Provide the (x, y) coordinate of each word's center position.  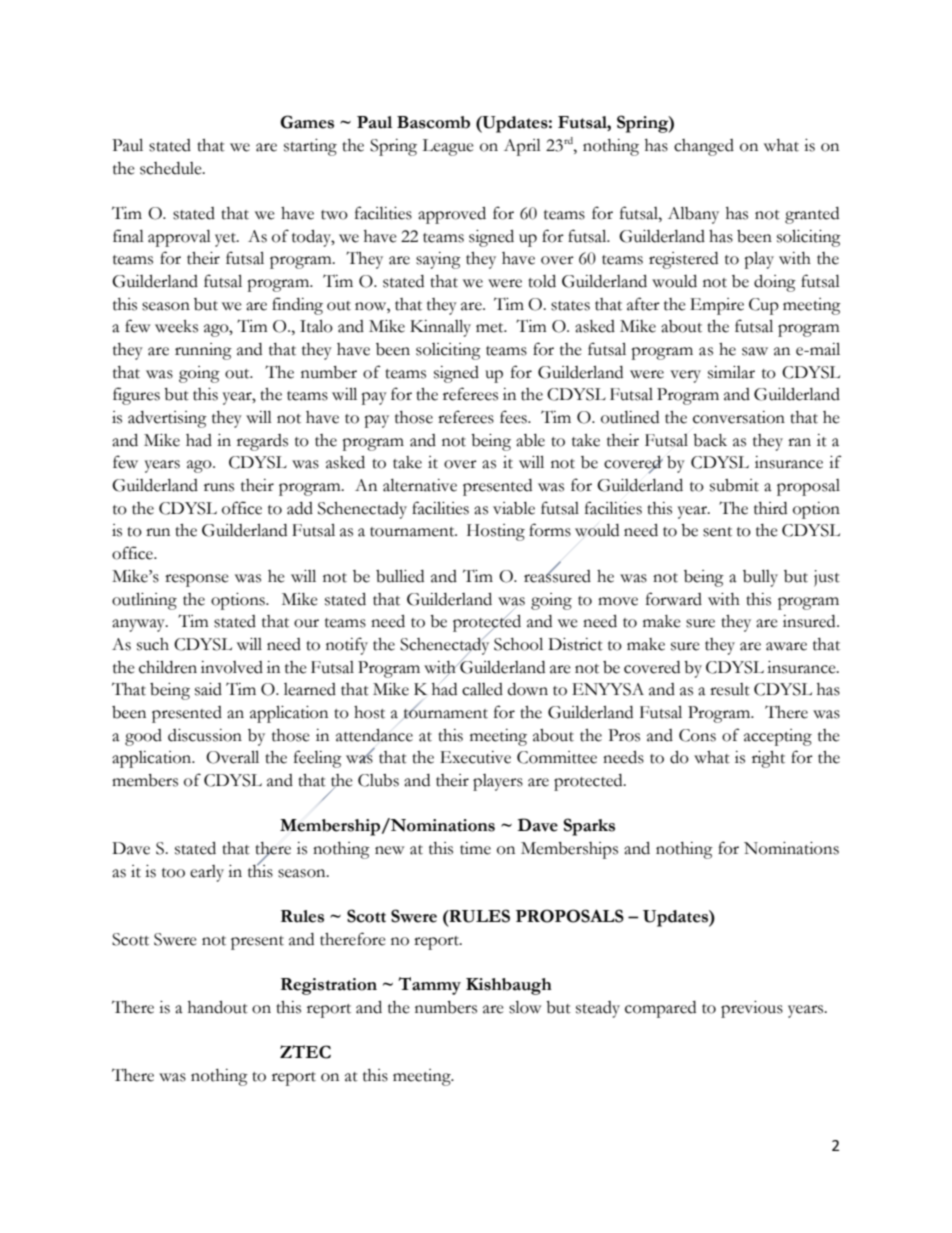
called (482, 689)
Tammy (429, 986)
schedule (172, 168)
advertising (167, 419)
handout (218, 1007)
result (730, 689)
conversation (739, 417)
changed (704, 147)
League (448, 147)
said (208, 689)
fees (514, 417)
